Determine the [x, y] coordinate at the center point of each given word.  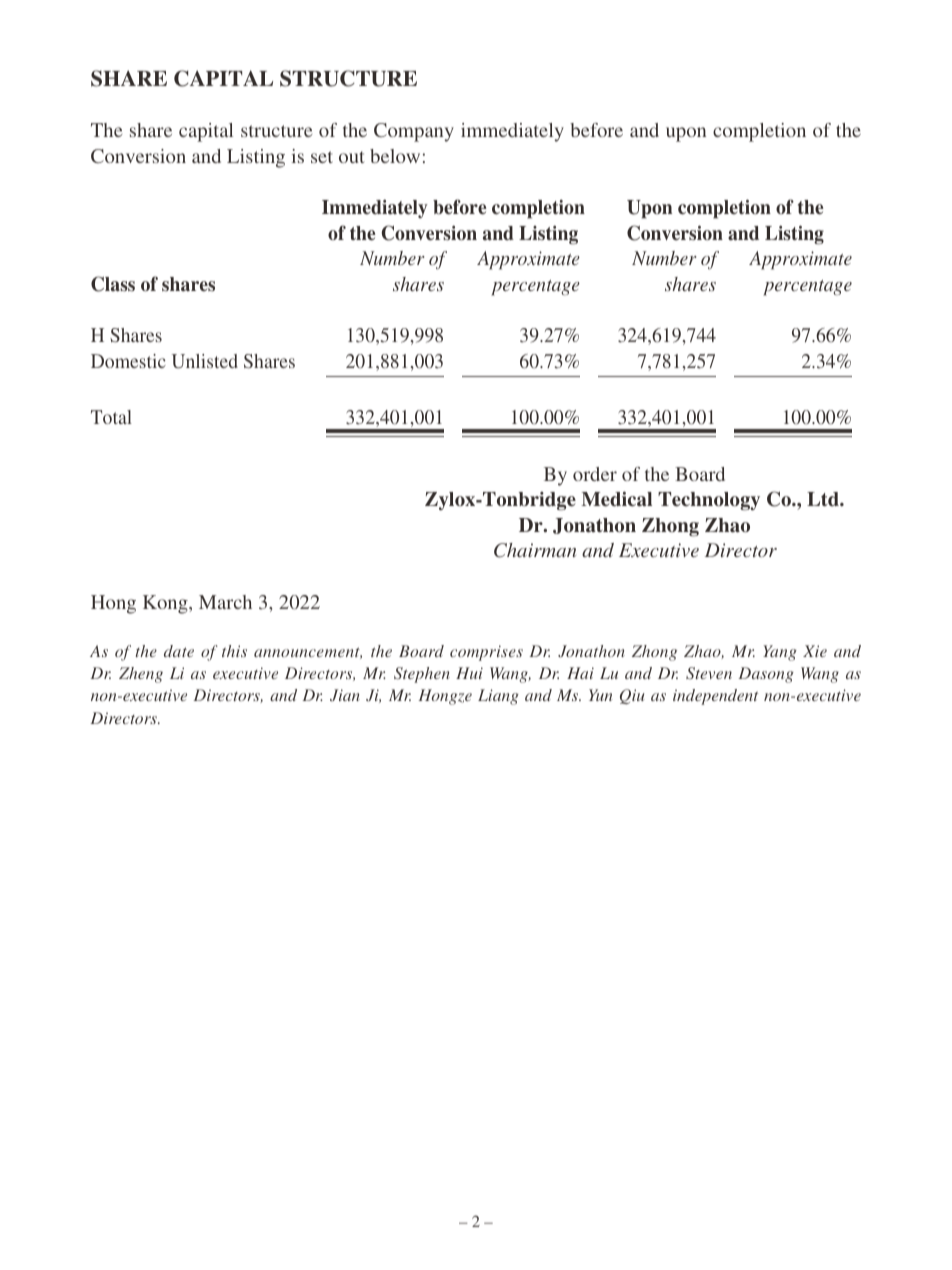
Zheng [141, 675]
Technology [709, 501]
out [352, 157]
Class [113, 284]
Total [111, 417]
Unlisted [205, 361]
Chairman [535, 550]
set [322, 157]
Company [414, 132]
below [395, 156]
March [225, 602]
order [595, 474]
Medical [616, 499]
